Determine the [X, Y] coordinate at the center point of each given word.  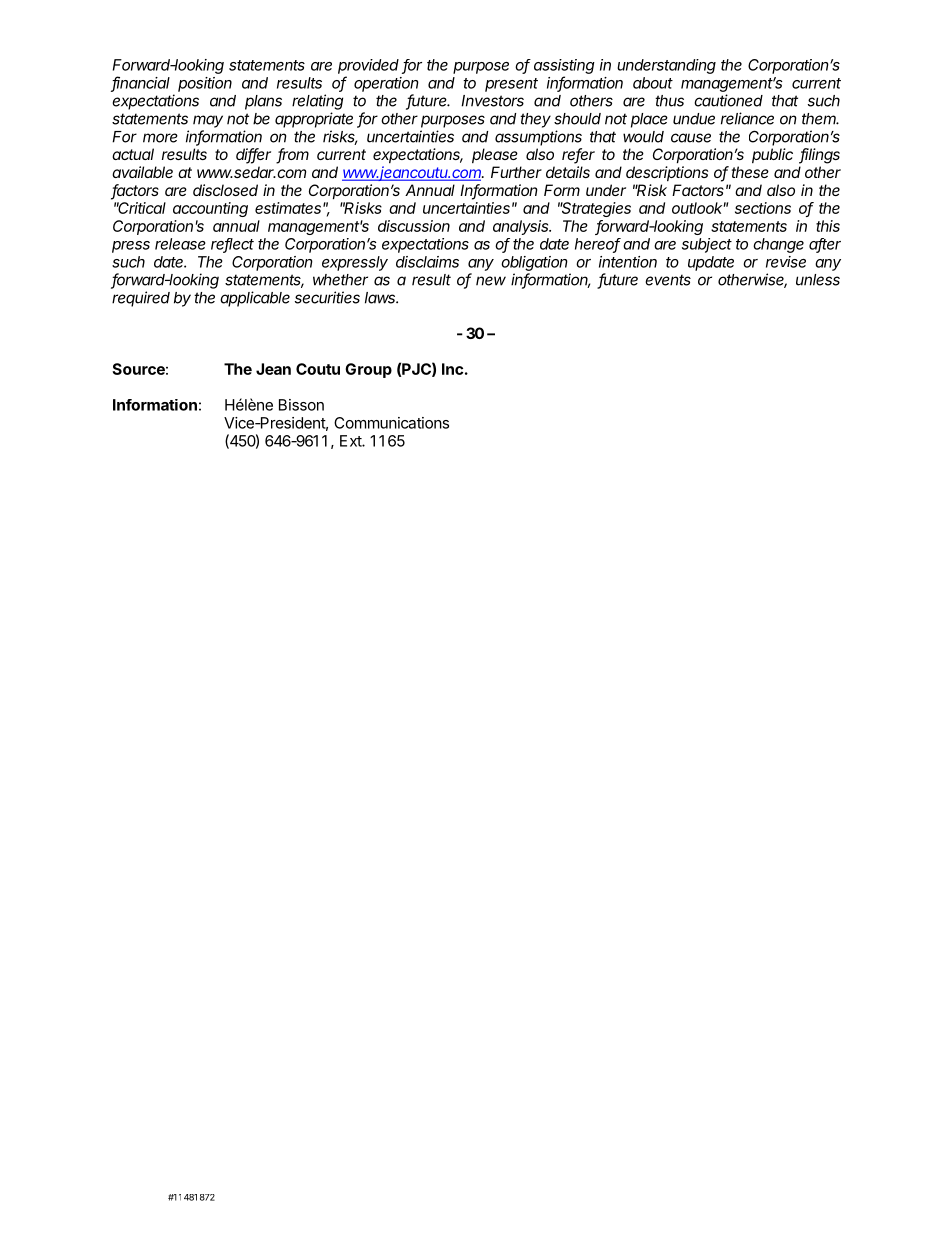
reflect [232, 245]
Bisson [301, 405]
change [778, 245]
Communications [391, 423]
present [511, 85]
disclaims [427, 262]
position [205, 84]
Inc [452, 369]
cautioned [728, 100]
